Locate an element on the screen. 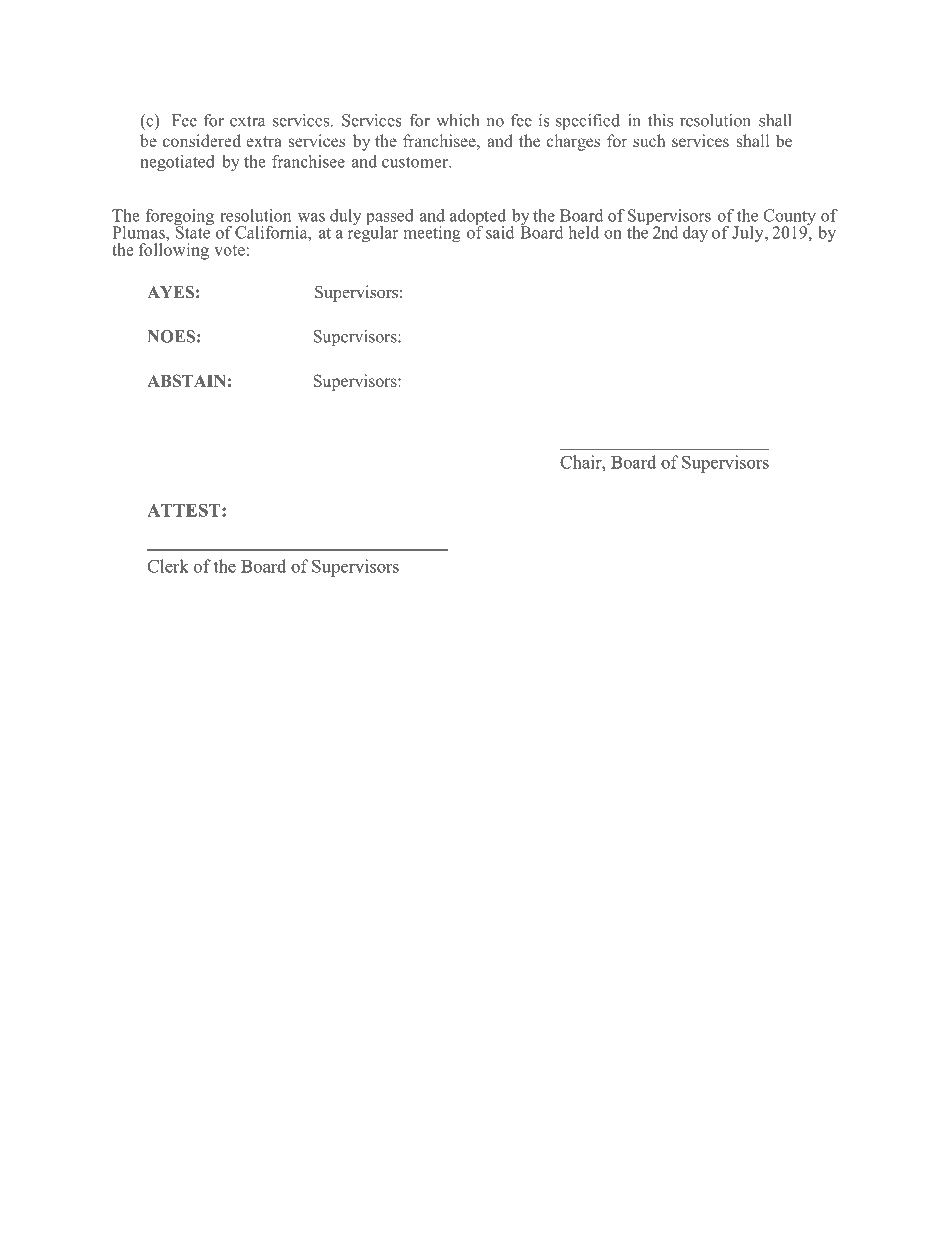 This screenshot has width=952, height=1233. this is located at coordinates (660, 120).
